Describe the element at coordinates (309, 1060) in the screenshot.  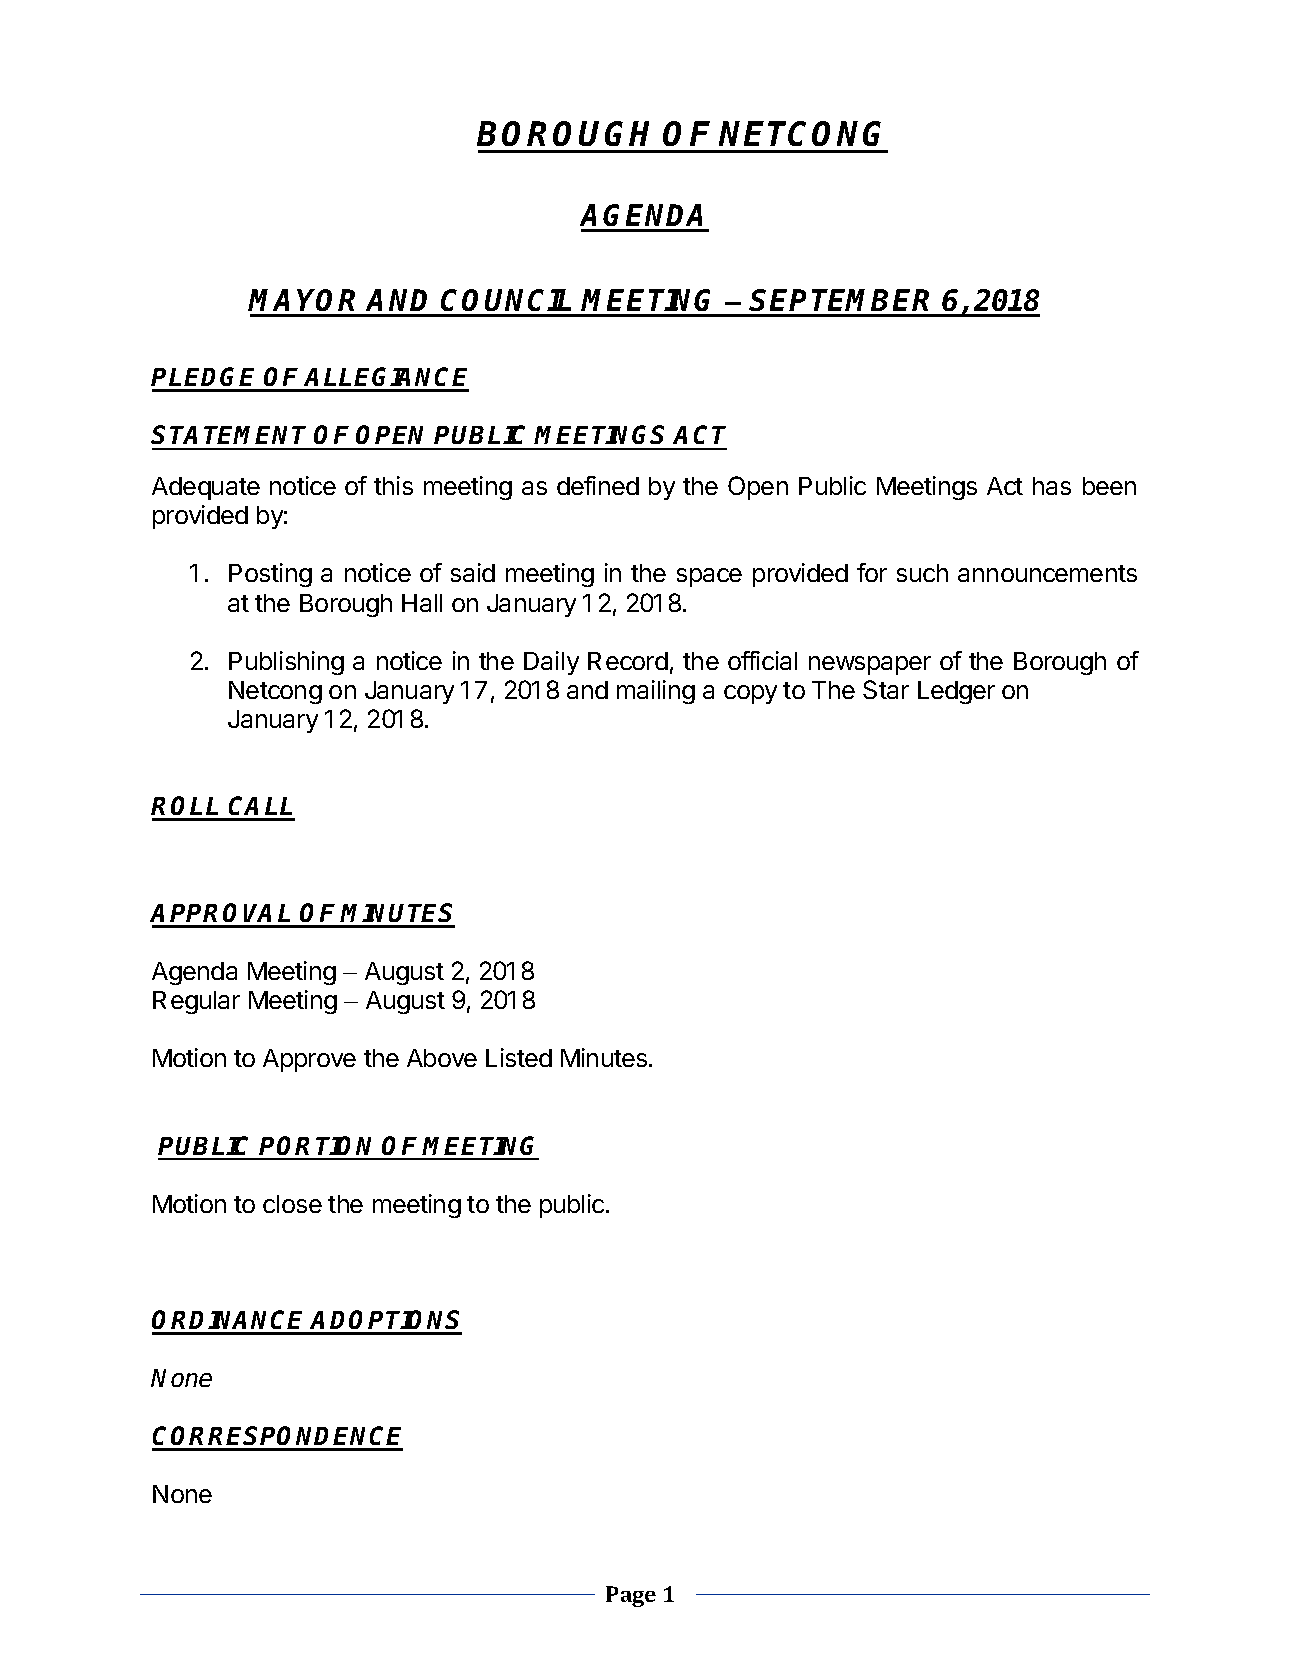
I see `Approve` at that location.
